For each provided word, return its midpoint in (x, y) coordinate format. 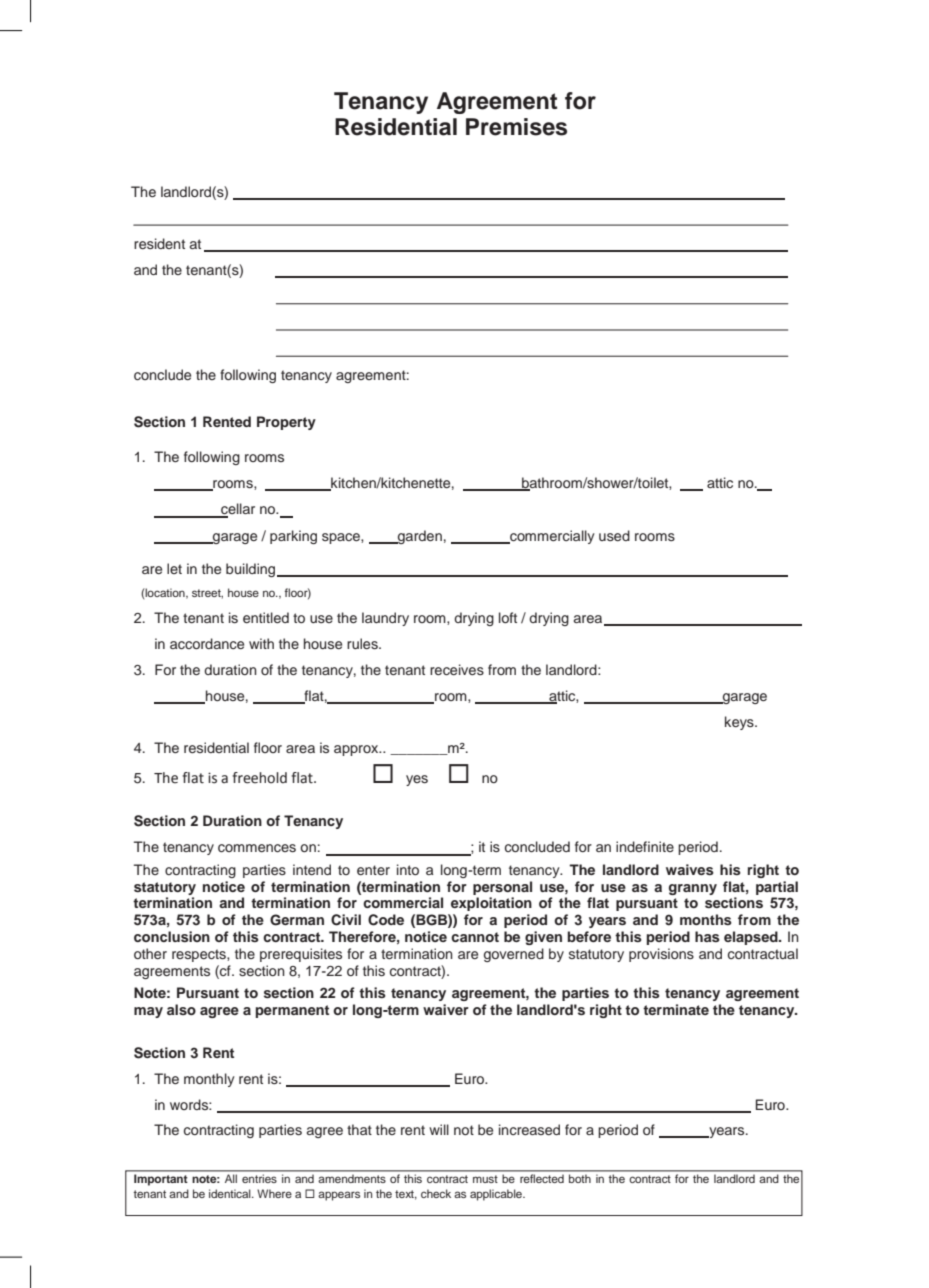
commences (257, 848)
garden (419, 537)
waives (690, 869)
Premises (516, 127)
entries (259, 1179)
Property (286, 423)
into (408, 869)
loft (508, 617)
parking (293, 537)
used (614, 535)
